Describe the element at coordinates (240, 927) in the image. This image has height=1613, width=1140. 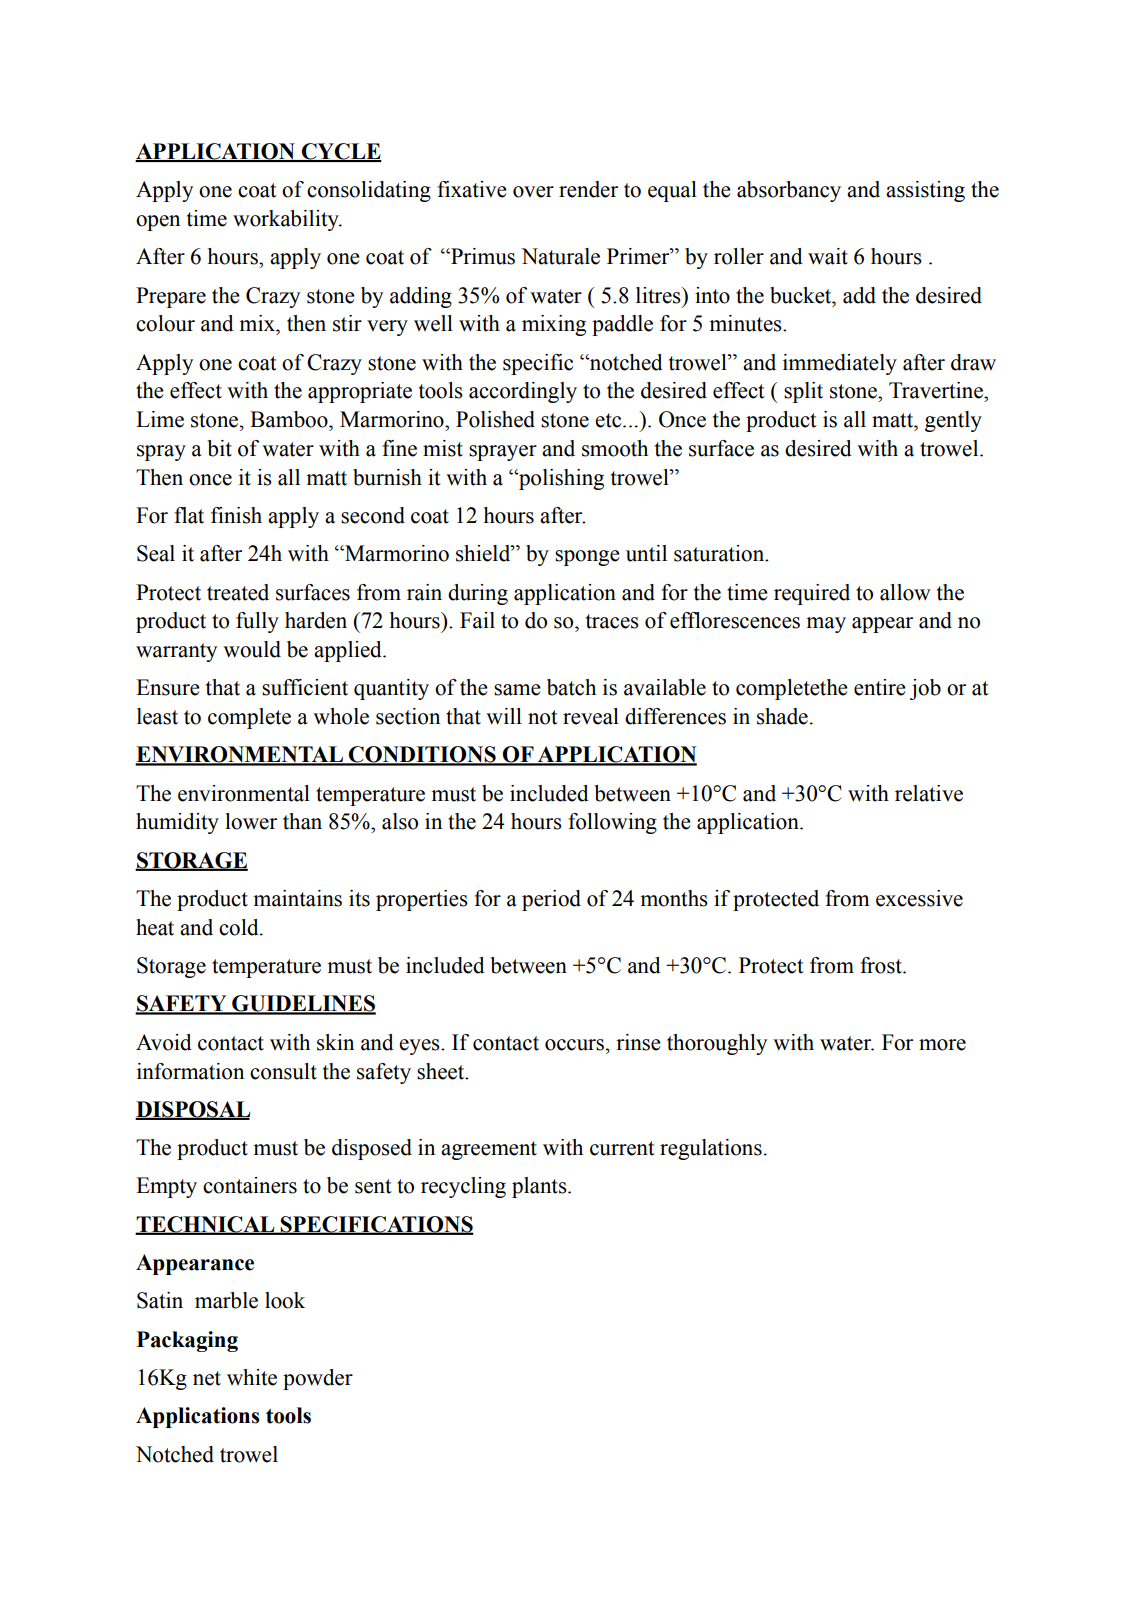
I see `cold` at that location.
